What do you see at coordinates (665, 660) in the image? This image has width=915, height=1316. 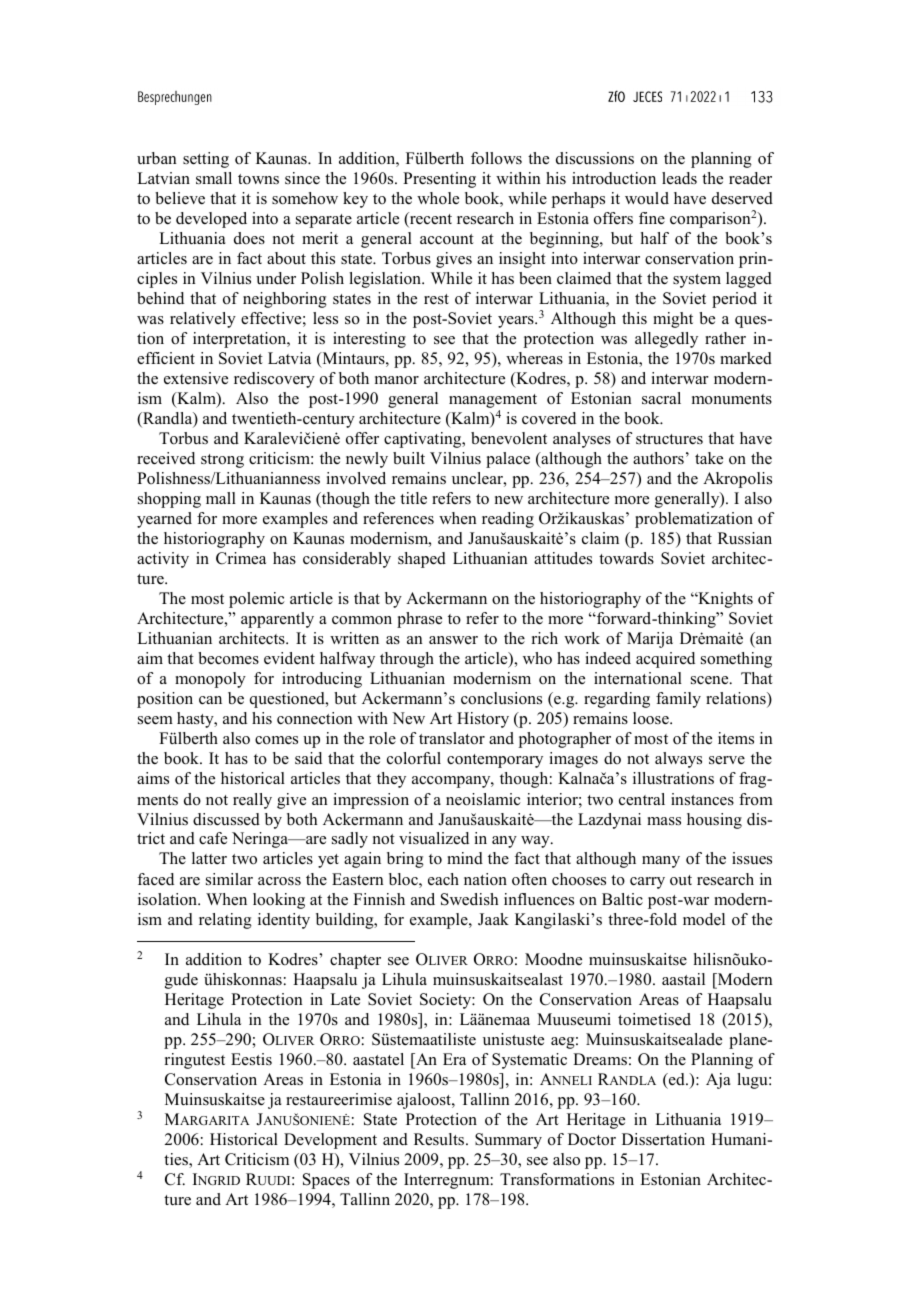 I see `acquired` at bounding box center [665, 660].
